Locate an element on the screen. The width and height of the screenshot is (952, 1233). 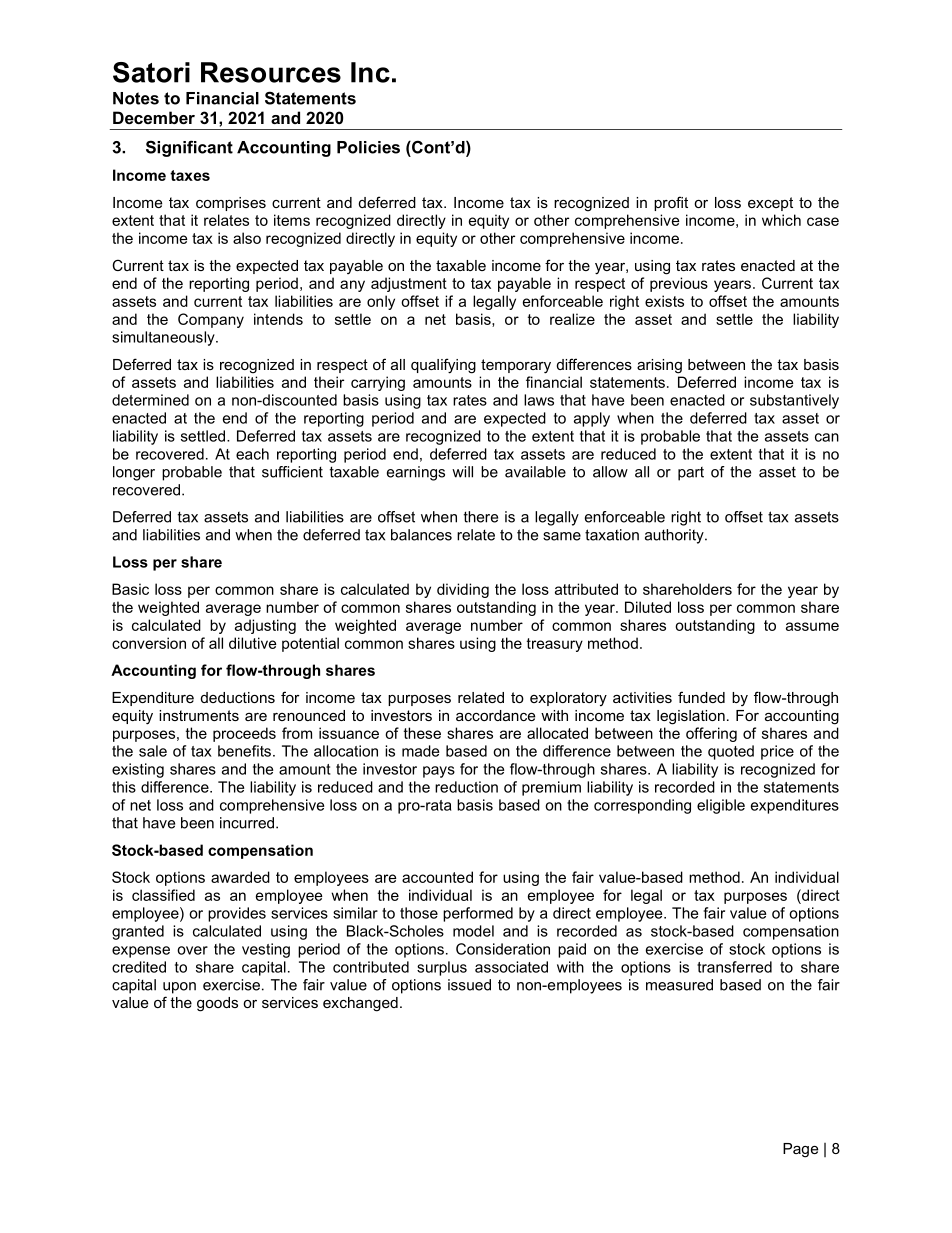
December is located at coordinates (154, 117).
